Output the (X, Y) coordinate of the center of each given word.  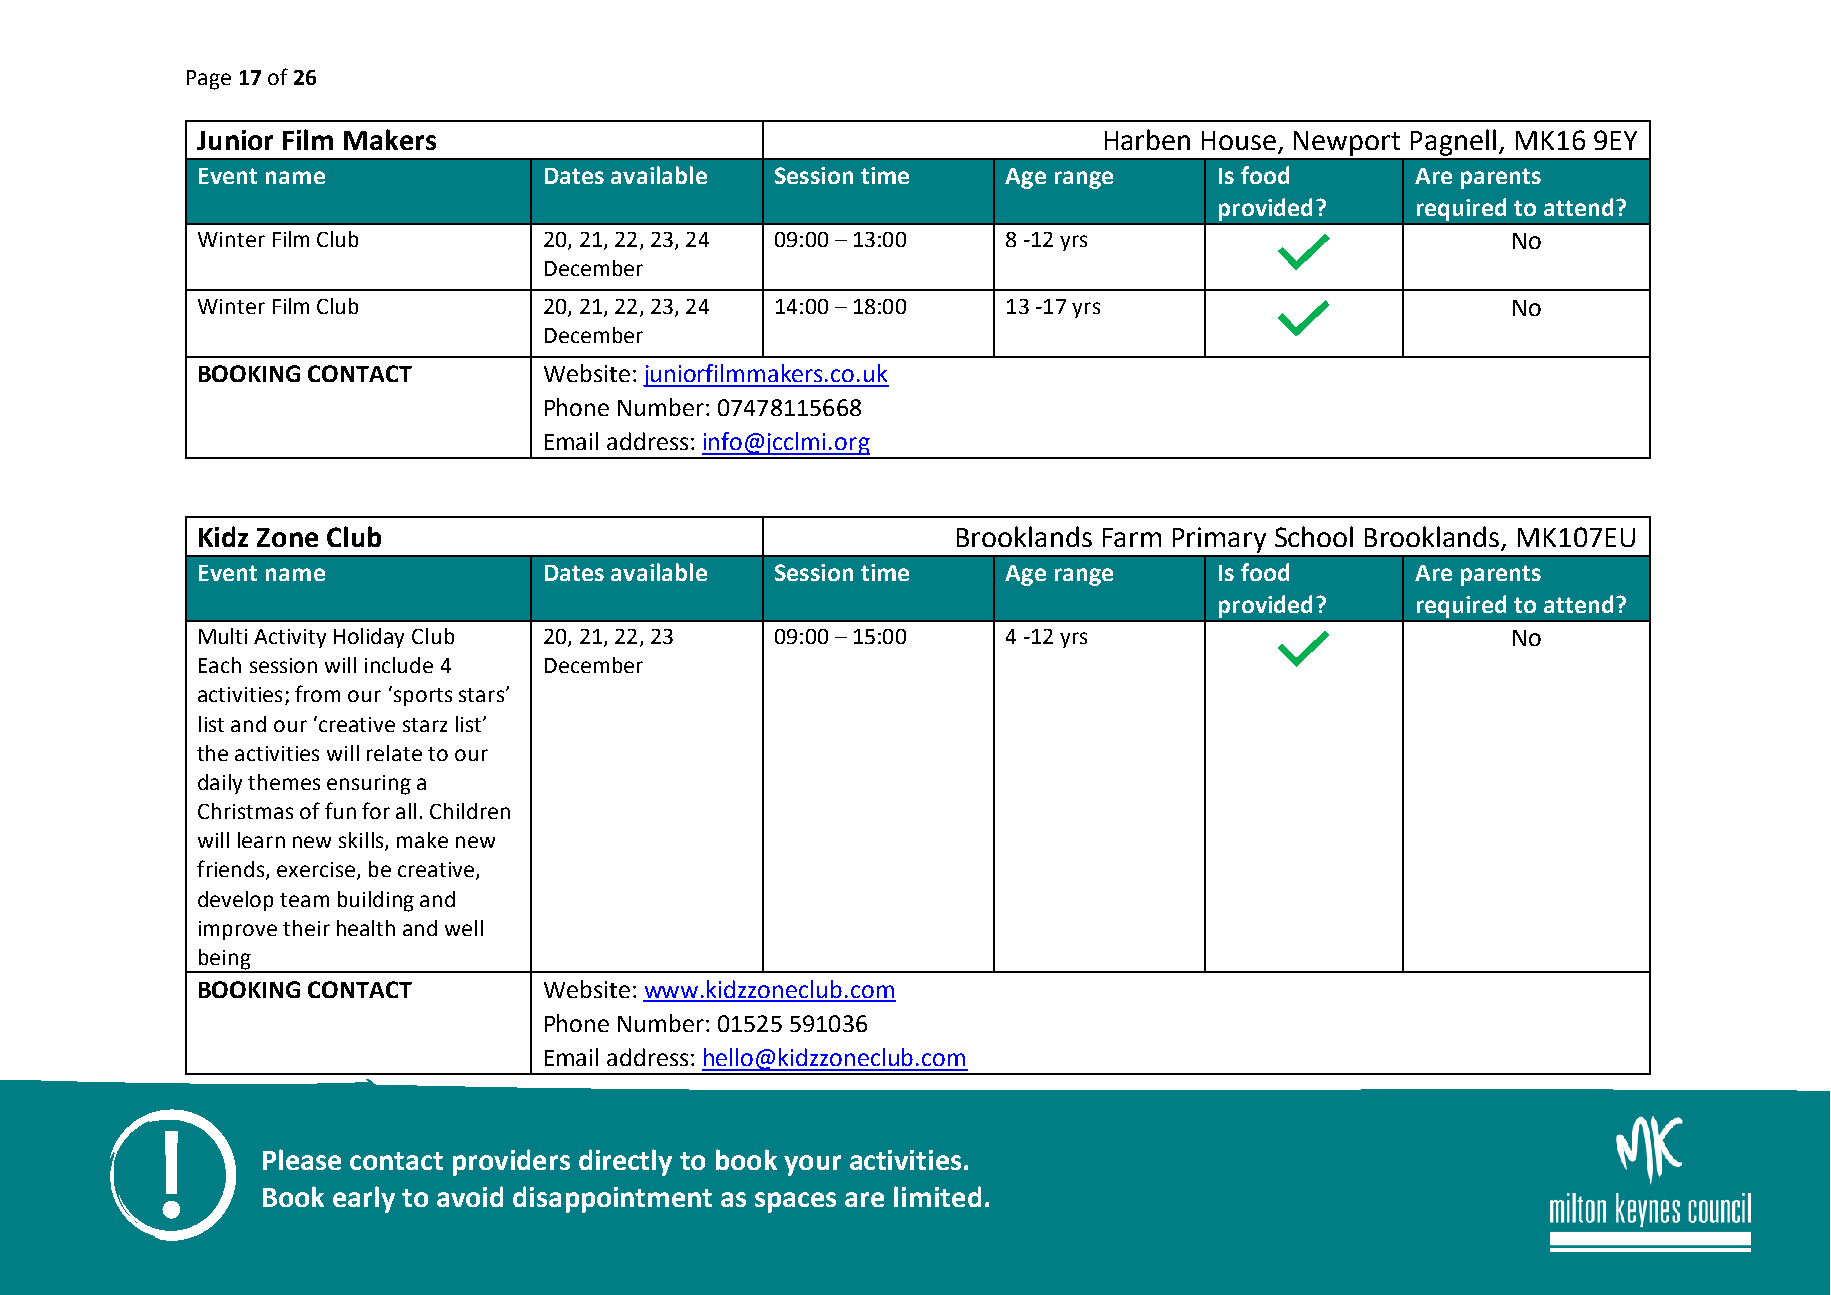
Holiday (369, 638)
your (812, 1165)
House (1240, 142)
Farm (1132, 537)
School (1314, 536)
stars (483, 695)
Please (302, 1159)
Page (209, 80)
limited (937, 1196)
